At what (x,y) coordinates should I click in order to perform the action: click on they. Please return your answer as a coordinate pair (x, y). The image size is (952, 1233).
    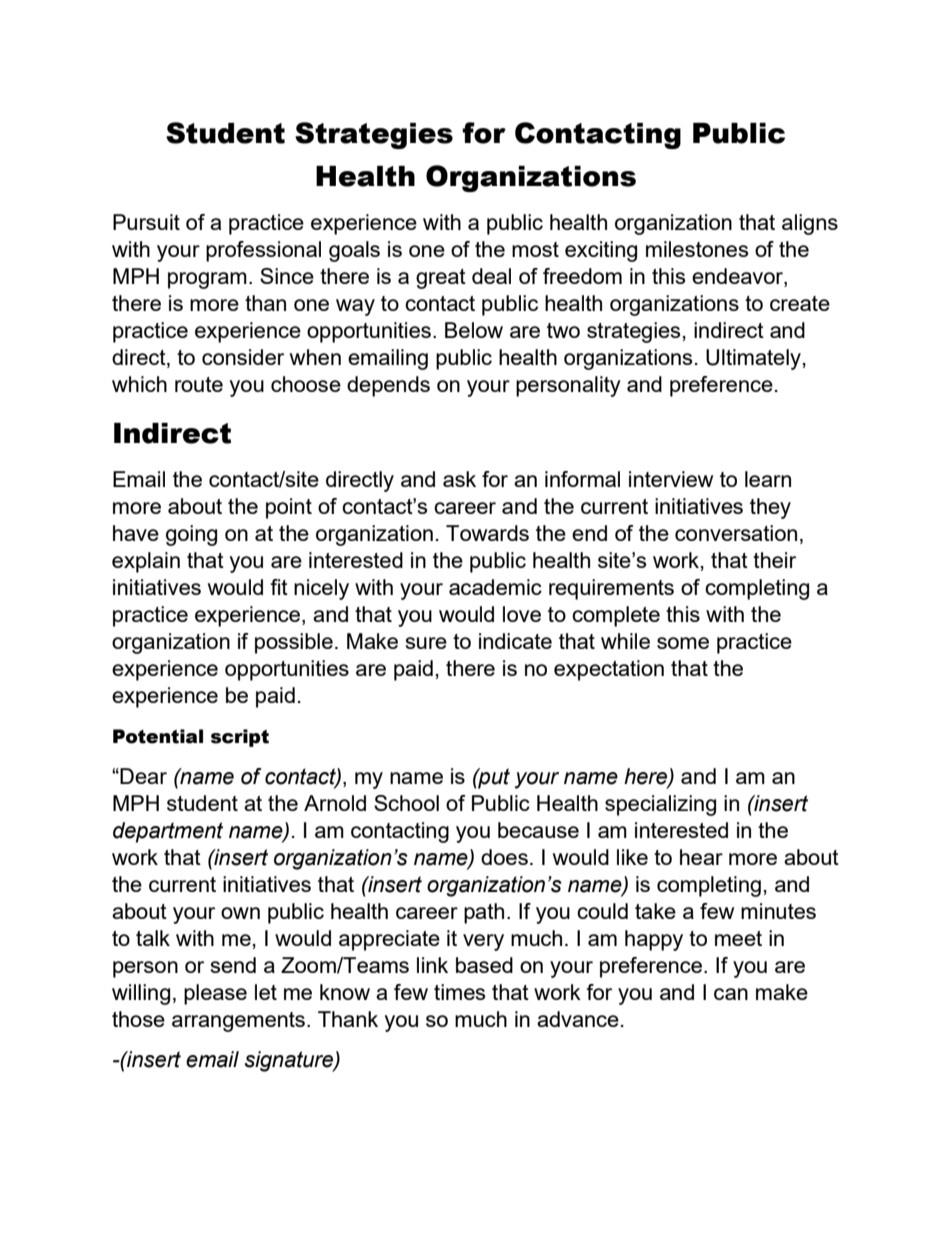
    Looking at the image, I should click on (770, 508).
